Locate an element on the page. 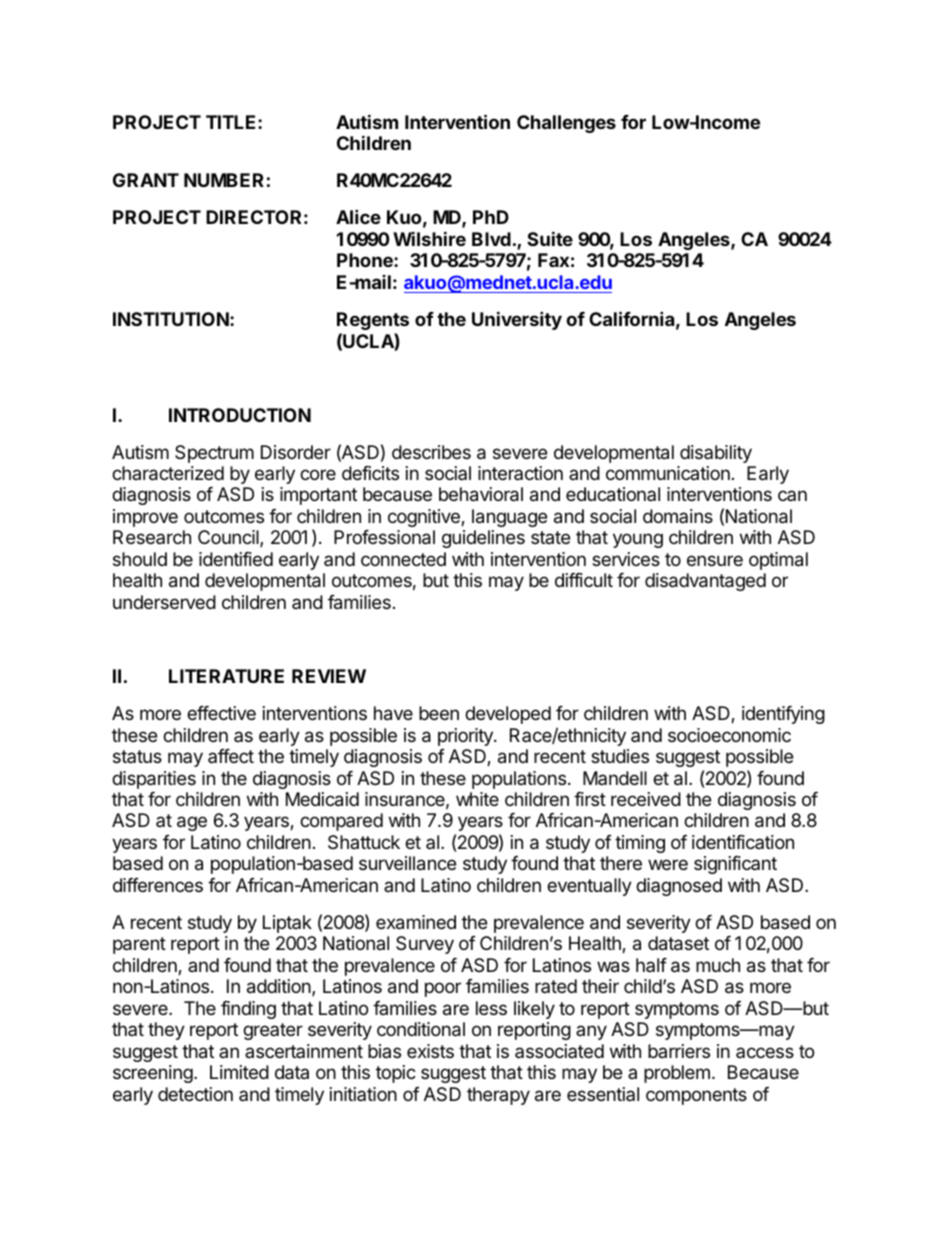  connected is located at coordinates (403, 559).
